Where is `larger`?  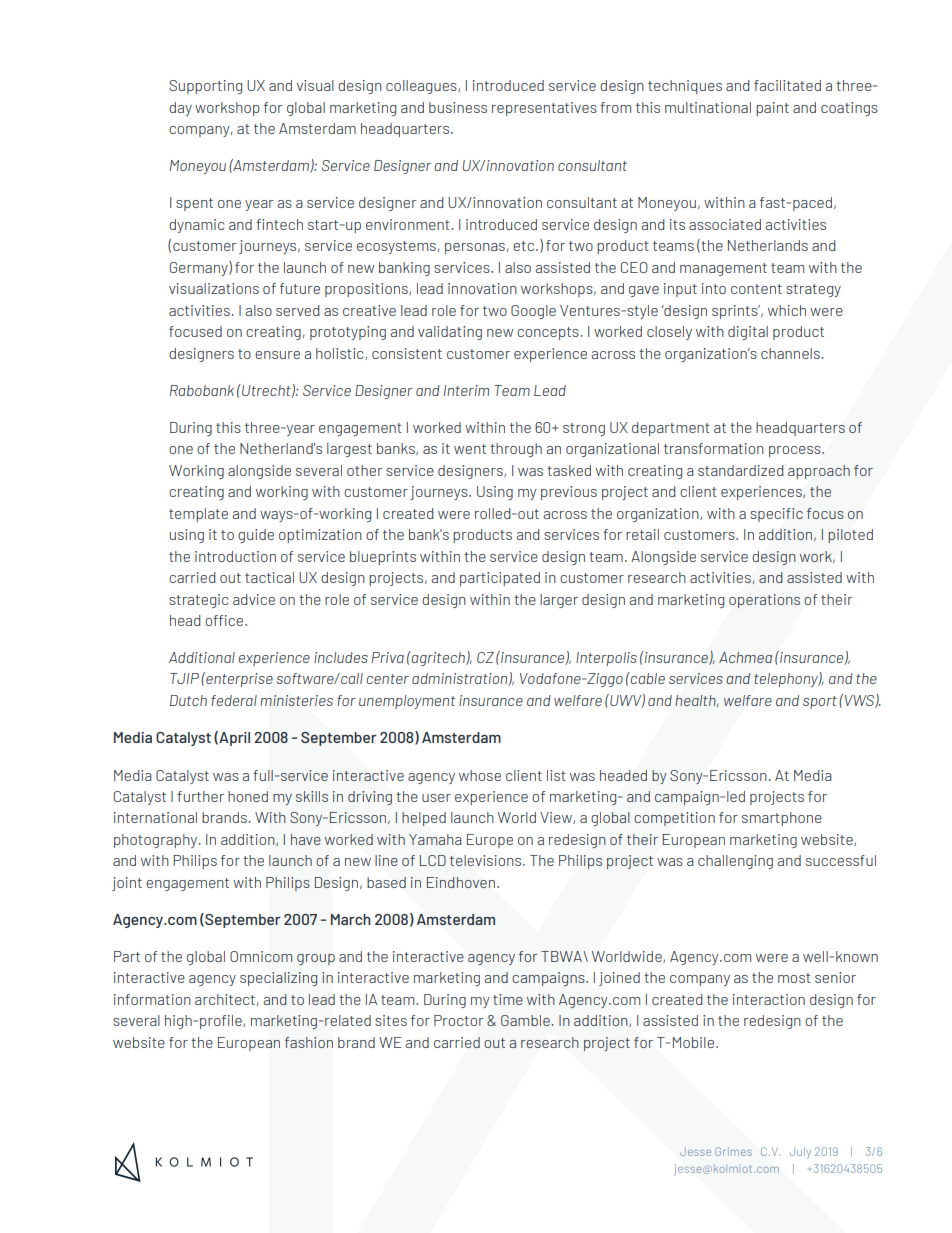
larger is located at coordinates (559, 601).
